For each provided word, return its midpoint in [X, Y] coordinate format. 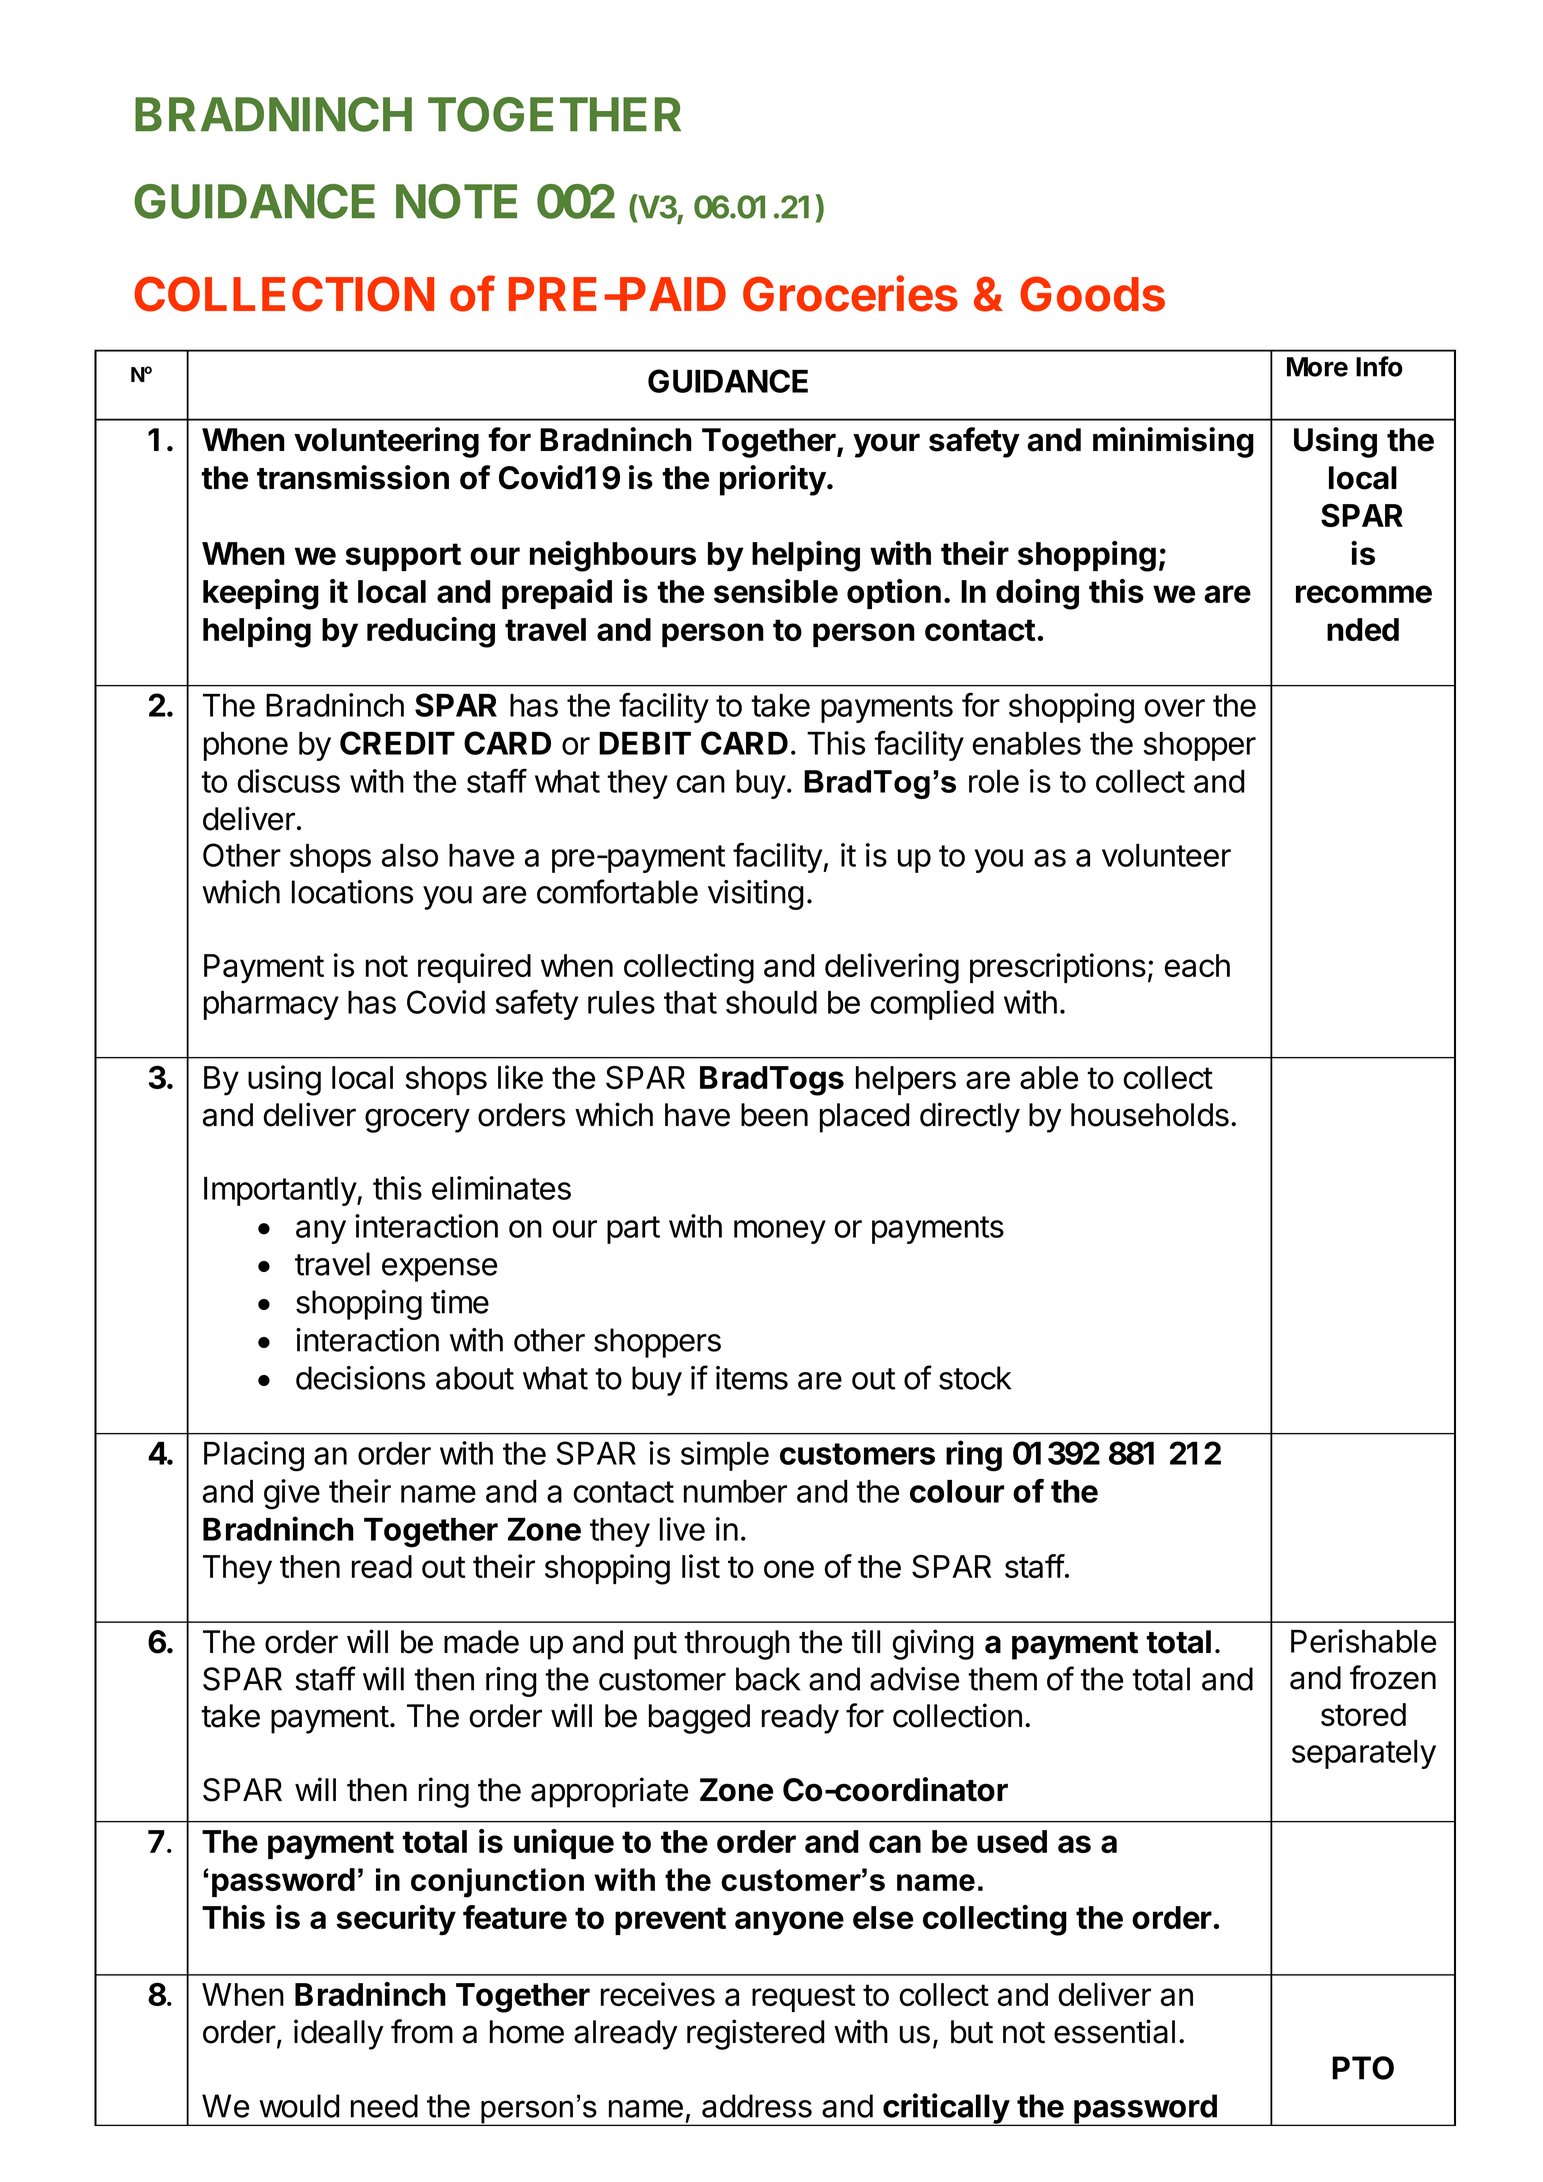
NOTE [456, 201]
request [803, 1998]
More [1317, 367]
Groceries [850, 293]
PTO [1363, 2068]
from [422, 2031]
